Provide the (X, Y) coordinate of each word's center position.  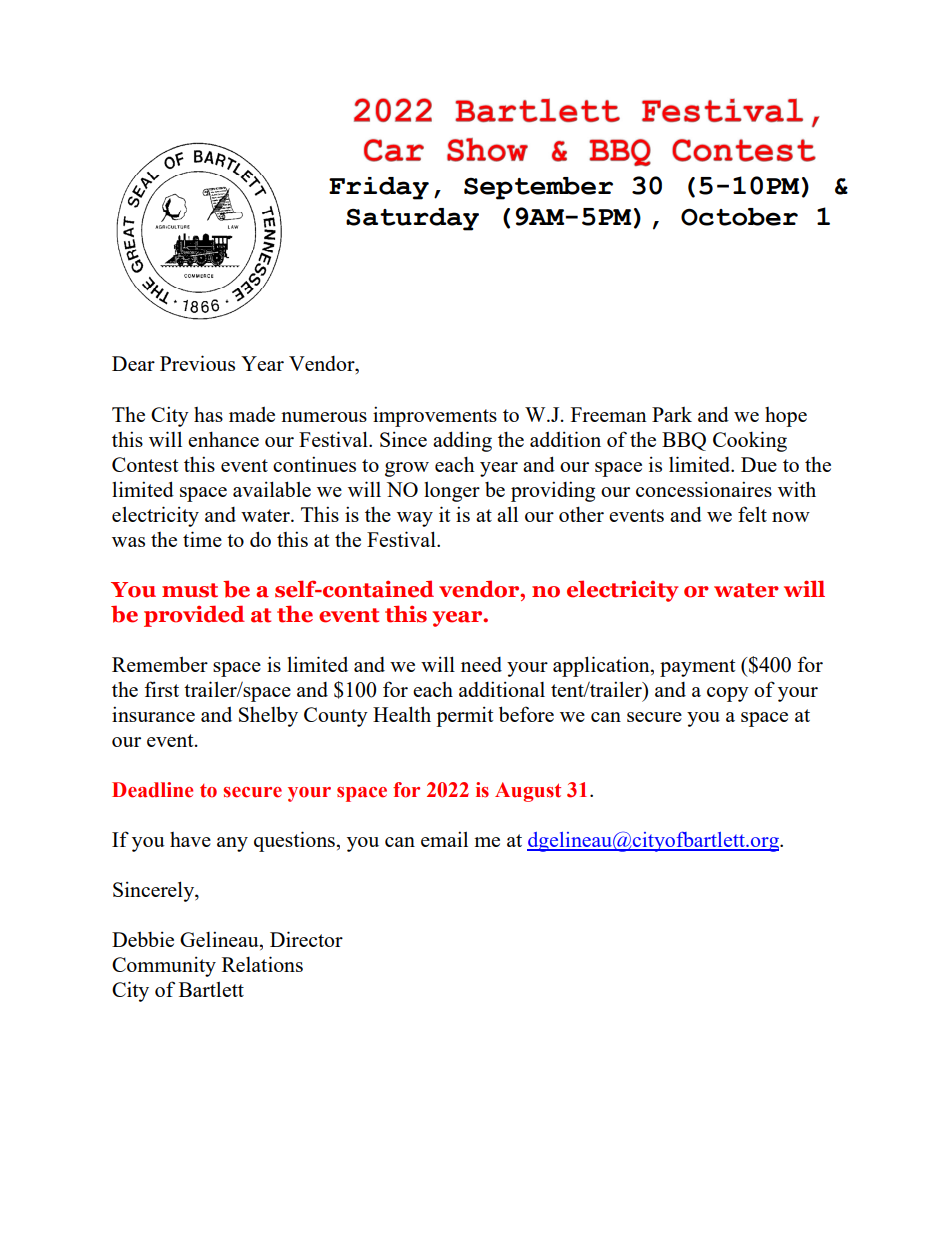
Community (164, 966)
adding (462, 441)
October (739, 217)
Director (306, 939)
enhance (223, 439)
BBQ (684, 441)
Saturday (412, 219)
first (161, 689)
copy (728, 694)
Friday (379, 188)
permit (464, 716)
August (528, 792)
